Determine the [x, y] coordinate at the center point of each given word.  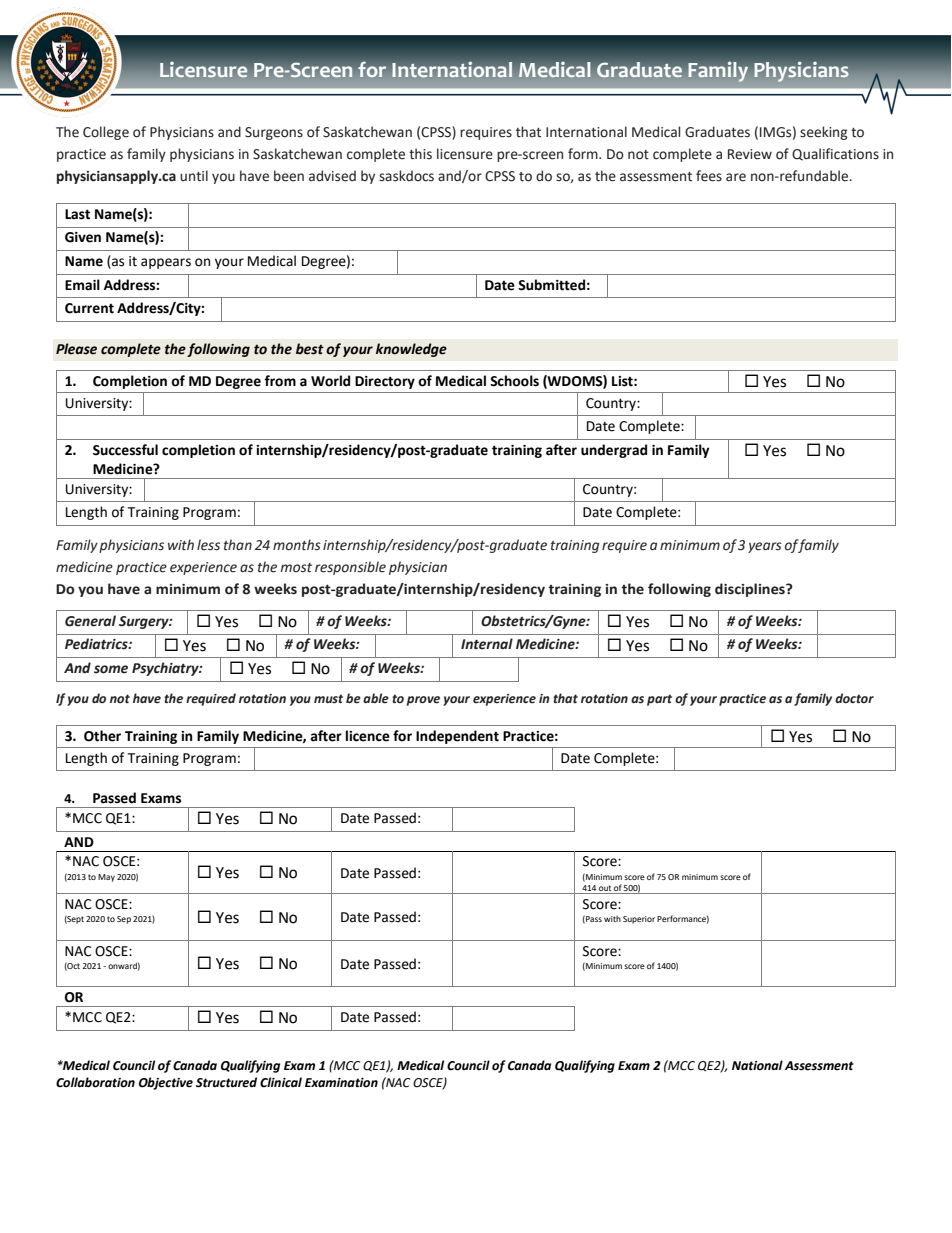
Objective [166, 1083]
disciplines [751, 590]
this [420, 154]
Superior [639, 920]
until [194, 176]
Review [750, 154]
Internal [487, 644]
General [90, 621]
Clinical [281, 1082]
